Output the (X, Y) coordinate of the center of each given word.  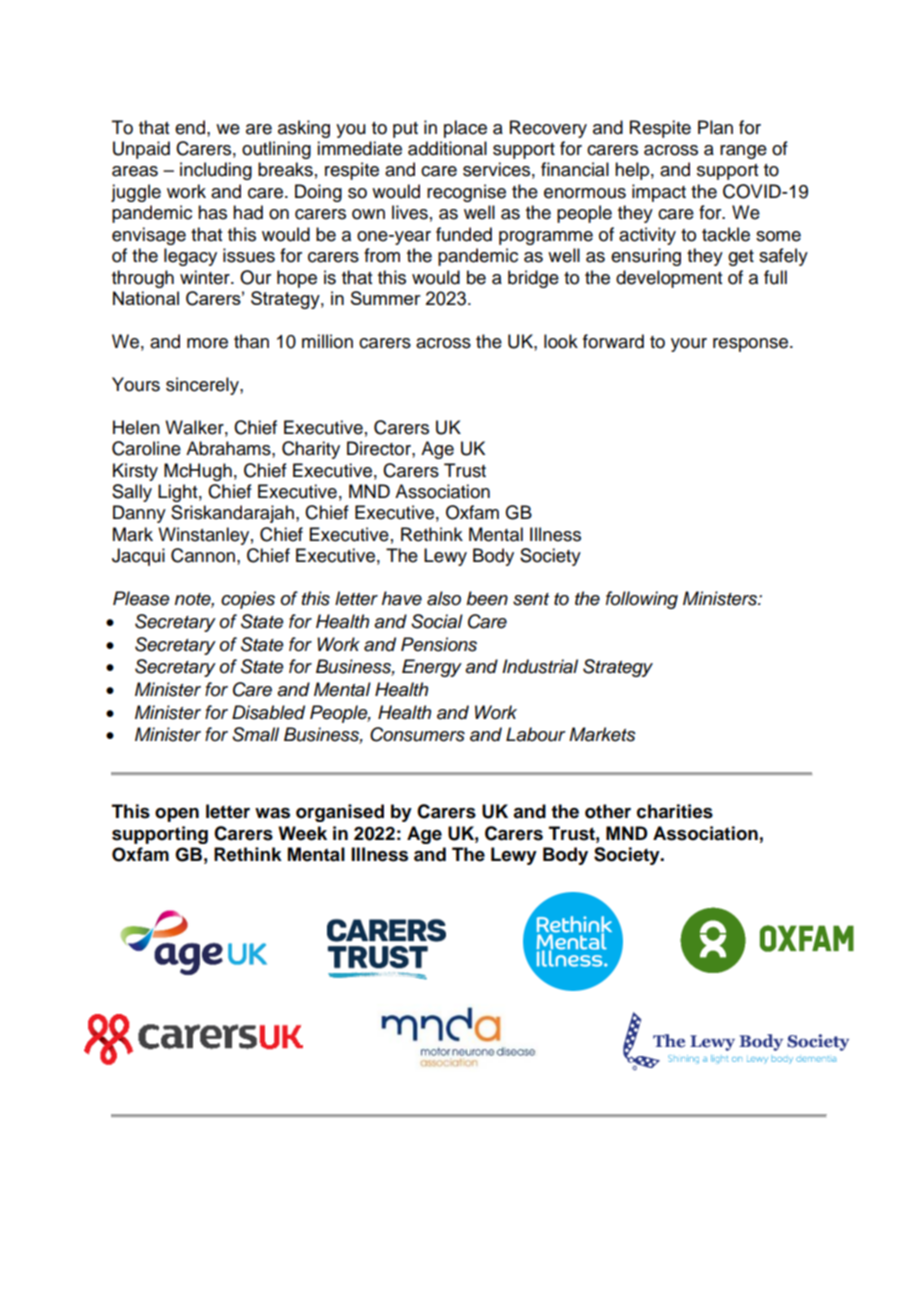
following (642, 600)
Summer (386, 298)
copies (248, 600)
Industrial (540, 666)
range (743, 152)
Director (380, 448)
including (216, 171)
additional (447, 148)
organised (340, 813)
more (207, 343)
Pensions (439, 644)
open (177, 815)
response (752, 345)
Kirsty (135, 472)
